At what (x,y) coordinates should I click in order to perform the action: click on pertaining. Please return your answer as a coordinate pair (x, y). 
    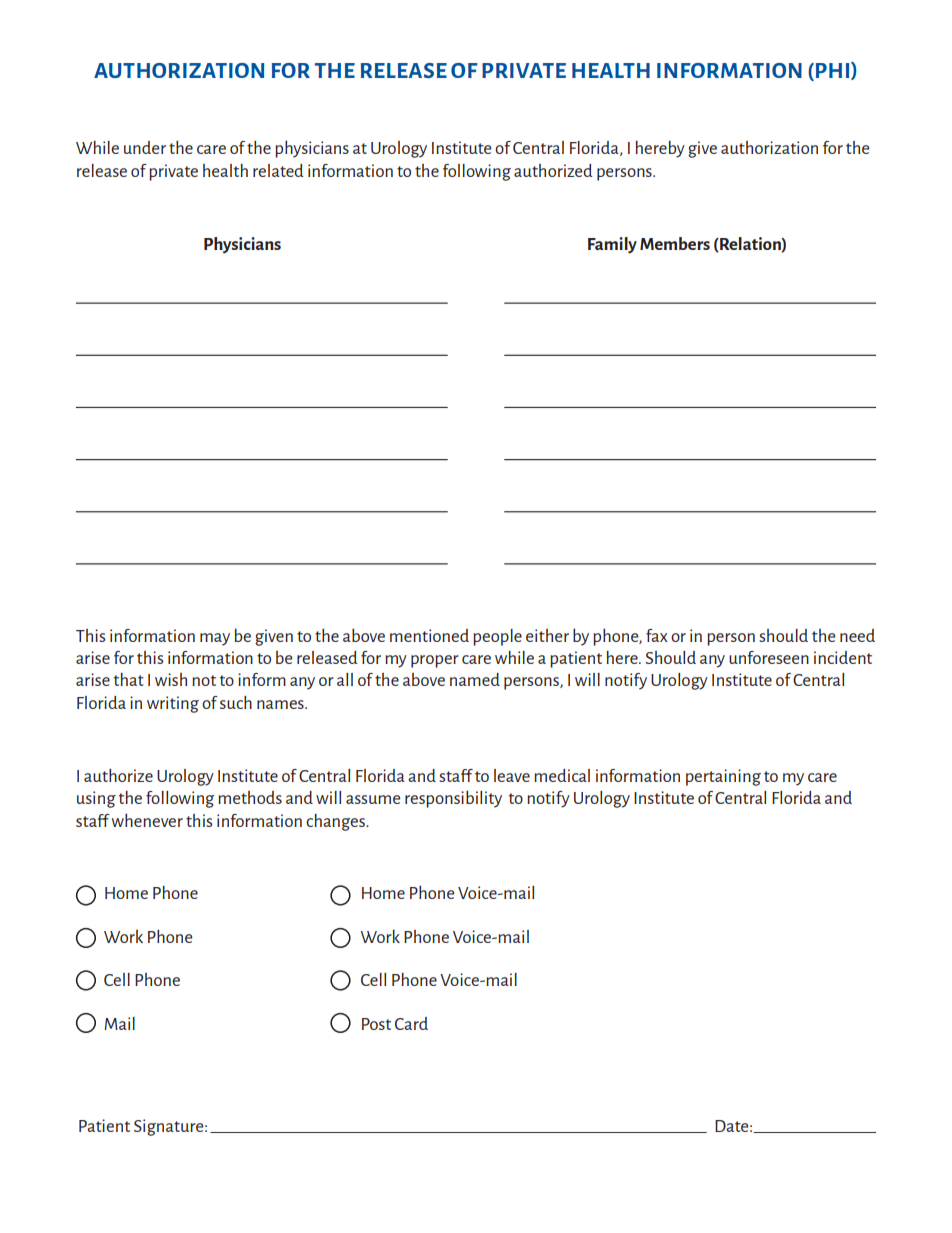
    Looking at the image, I should click on (723, 777).
